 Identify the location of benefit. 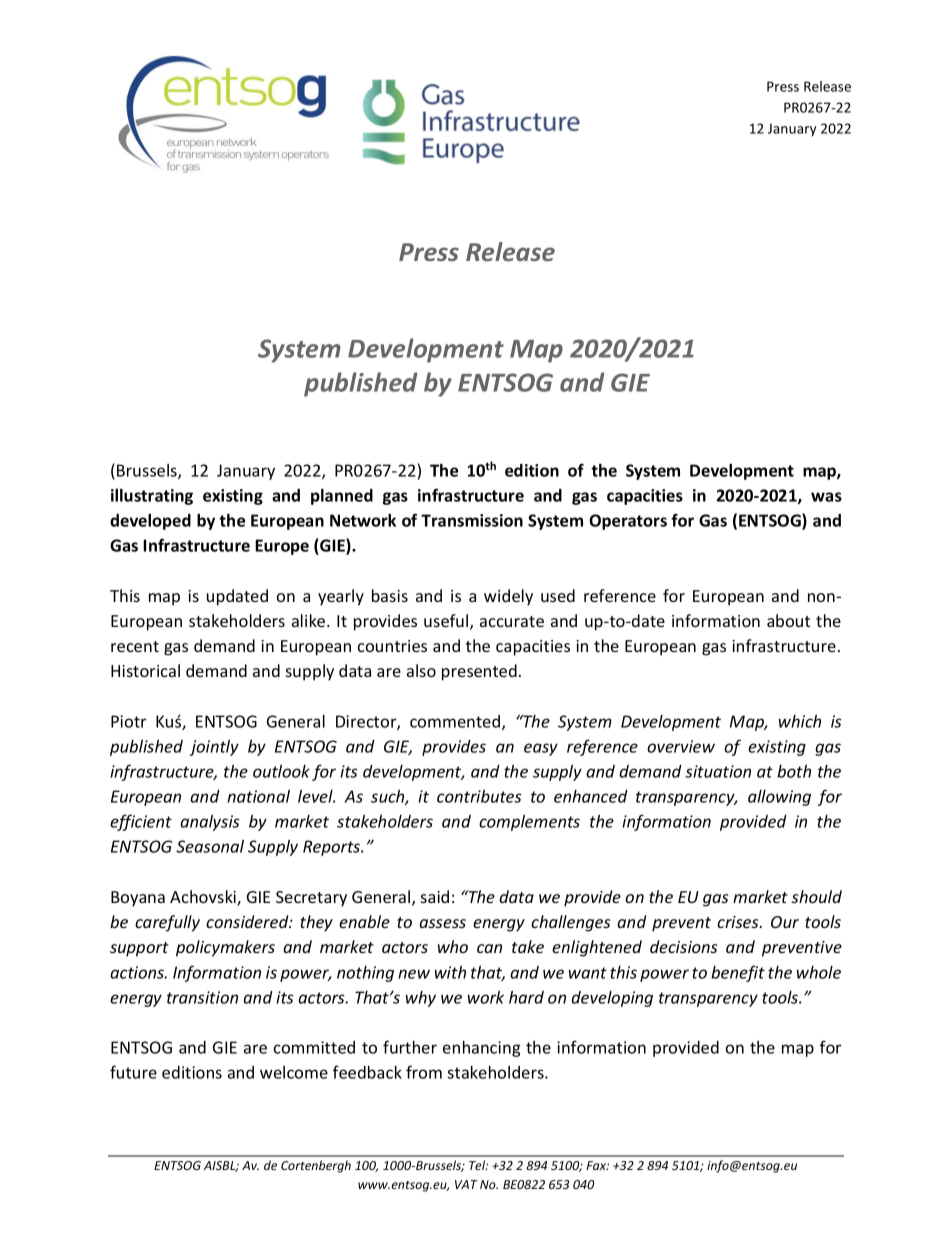
(738, 973).
